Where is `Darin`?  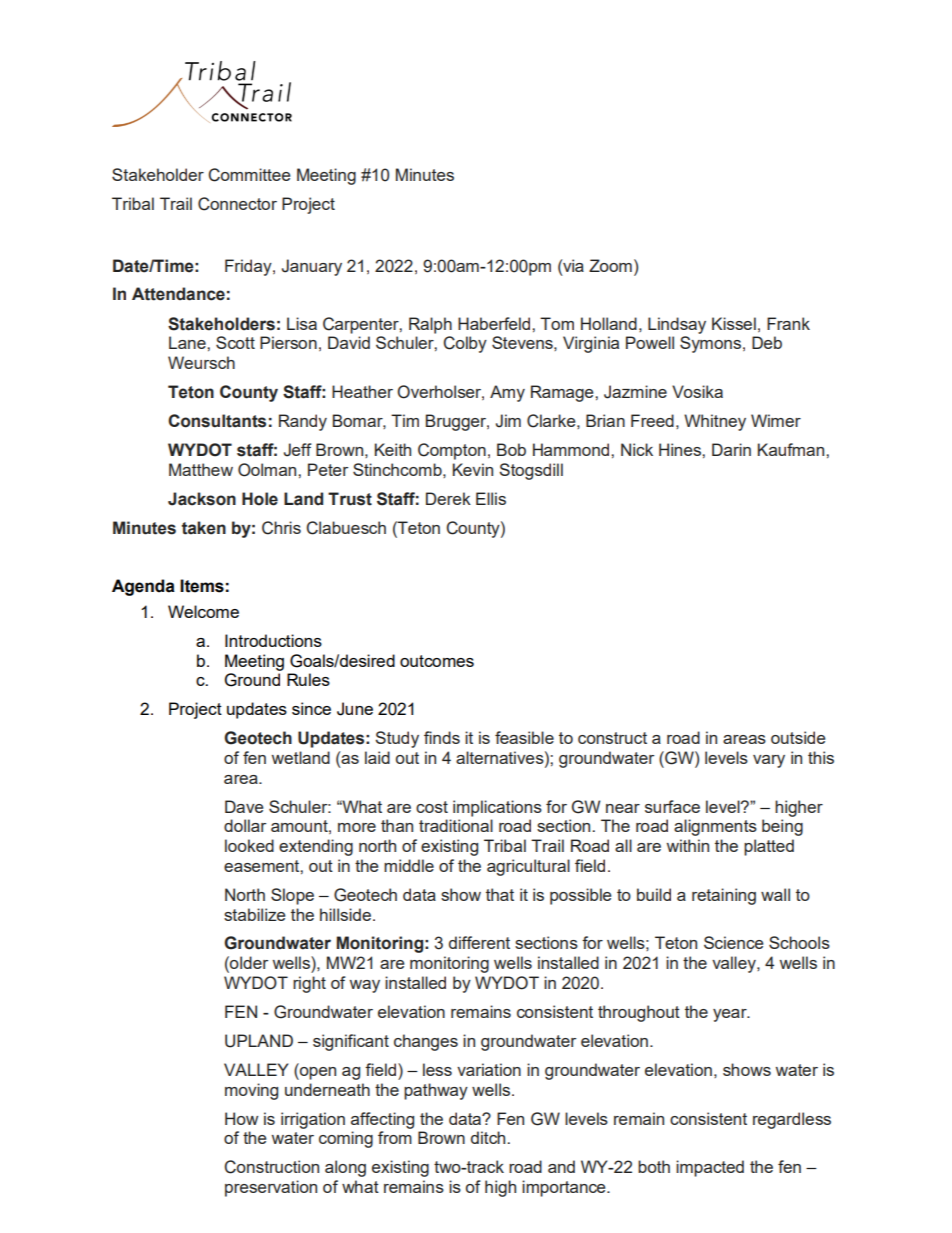
Darin is located at coordinates (731, 449).
